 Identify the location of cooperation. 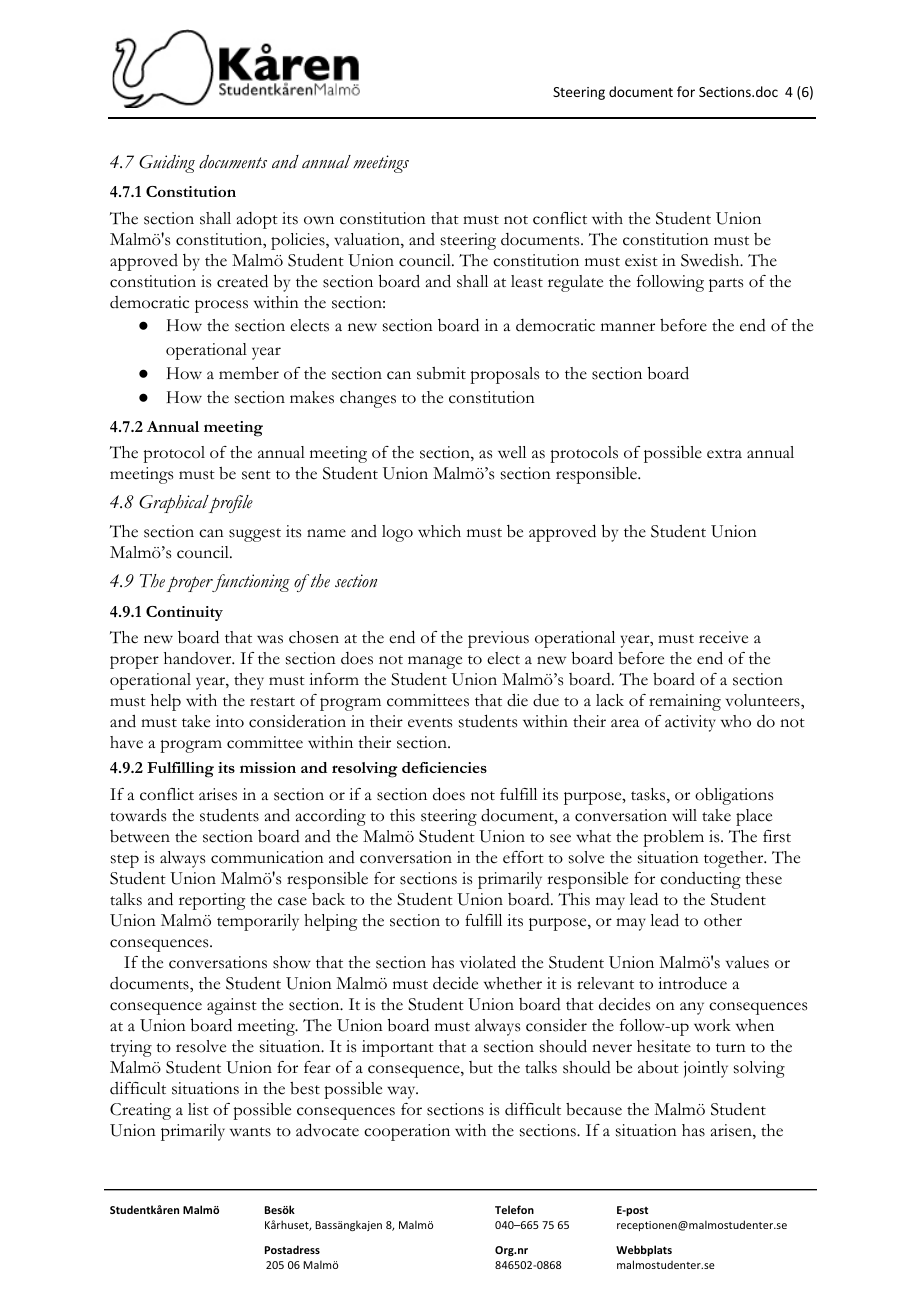
(407, 1132).
